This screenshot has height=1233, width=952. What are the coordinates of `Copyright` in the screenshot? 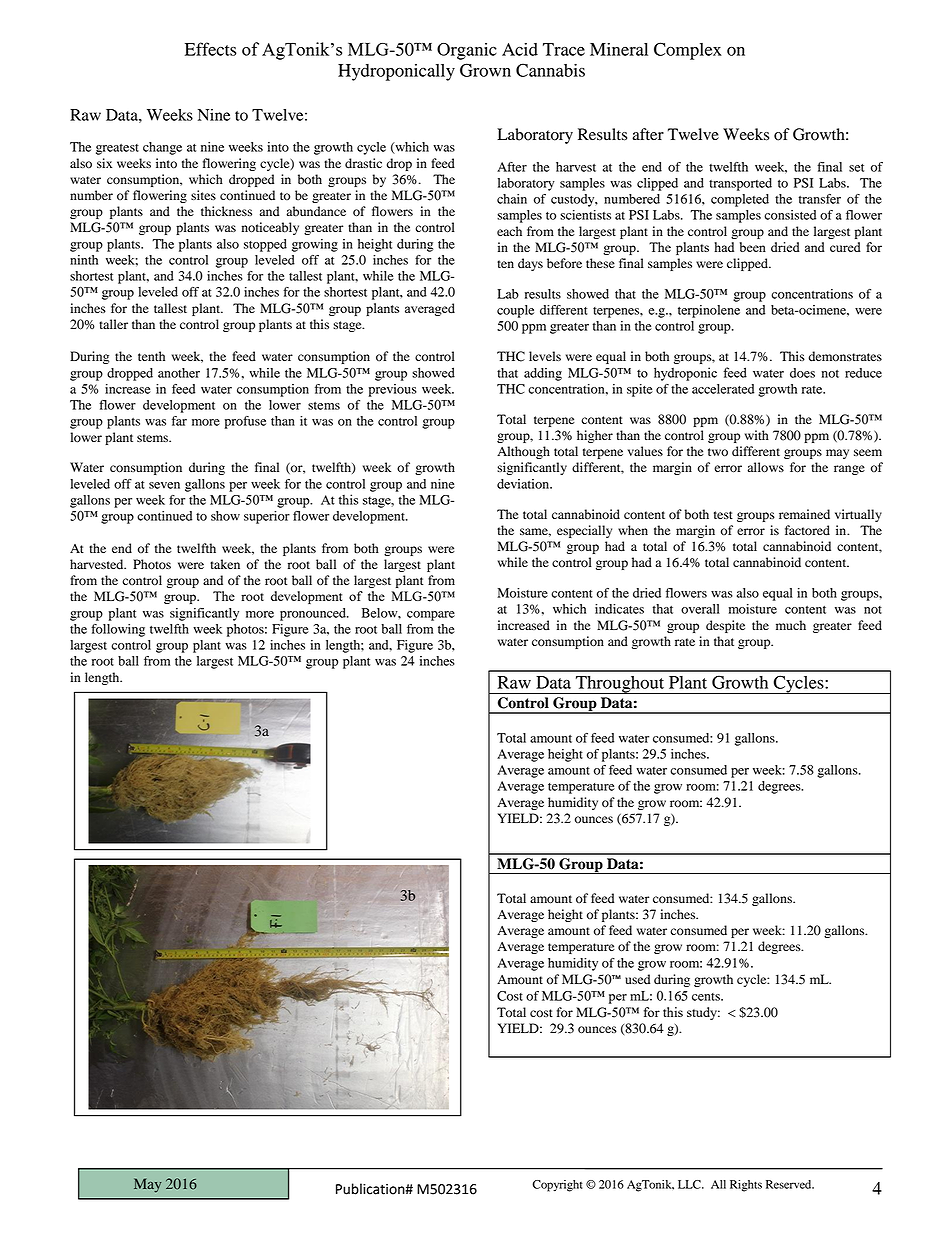 It's located at (557, 1186).
